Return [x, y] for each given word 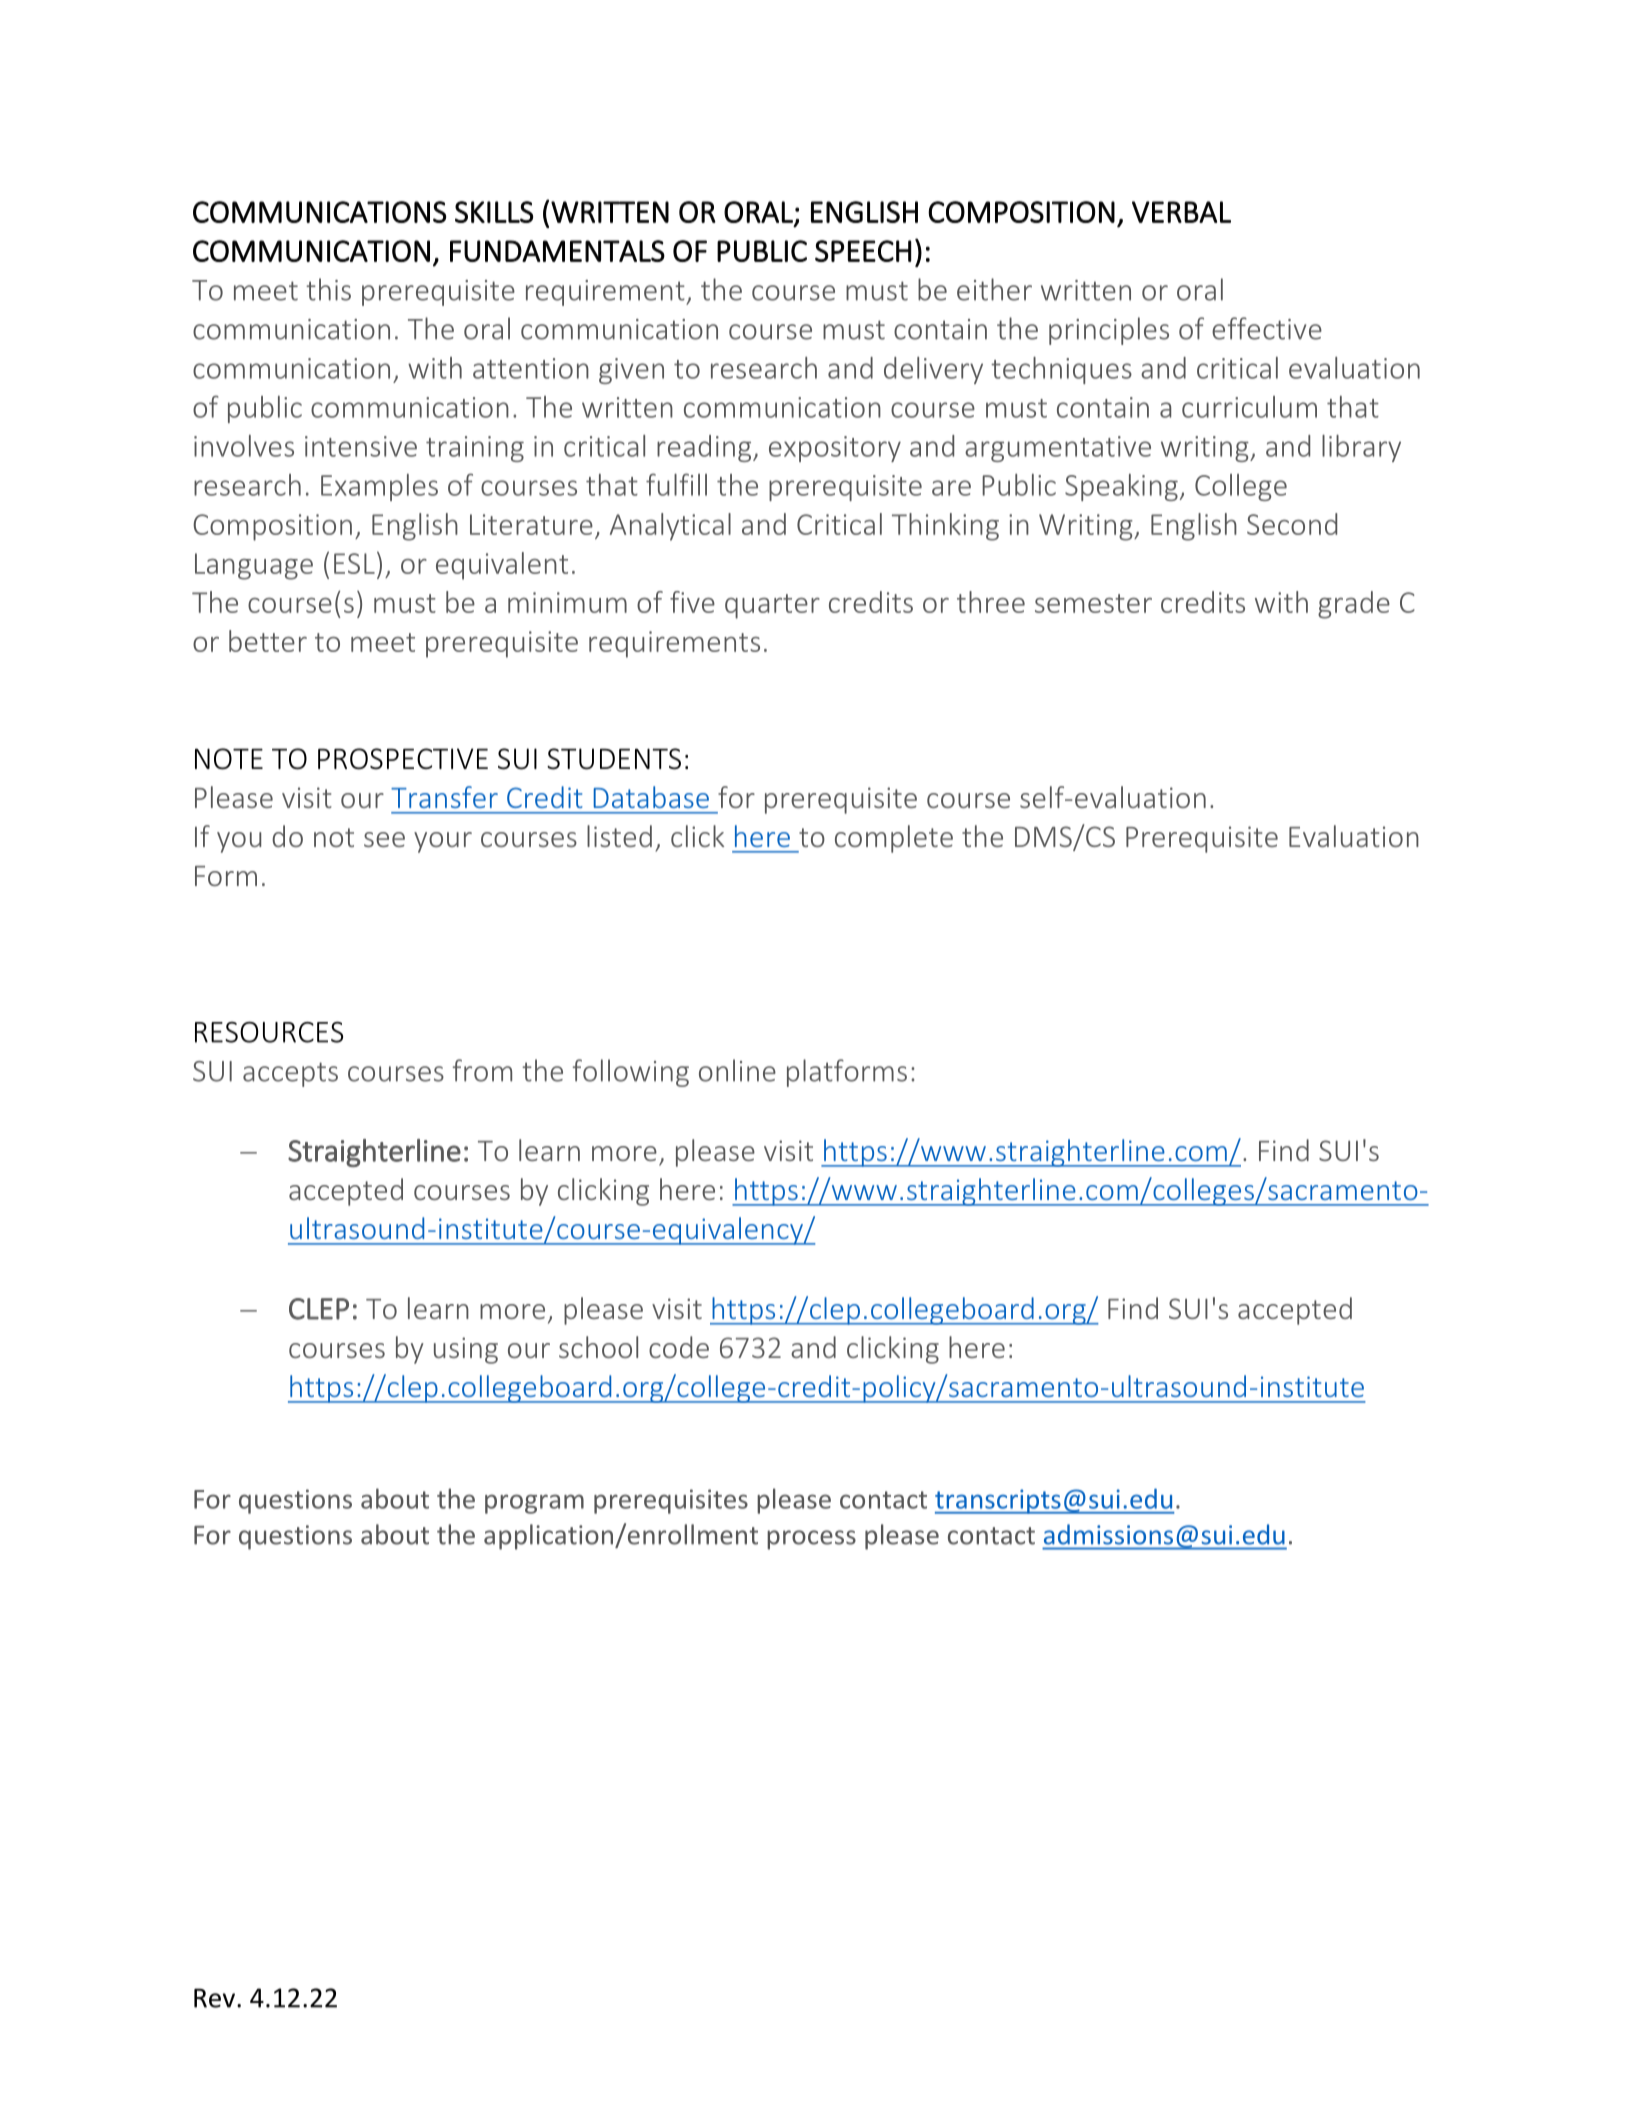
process [811, 1540]
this [328, 289]
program [534, 1504]
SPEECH [863, 251]
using [466, 1350]
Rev [214, 1998]
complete [894, 839]
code [679, 1347]
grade [1354, 605]
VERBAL [1181, 212]
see [384, 839]
